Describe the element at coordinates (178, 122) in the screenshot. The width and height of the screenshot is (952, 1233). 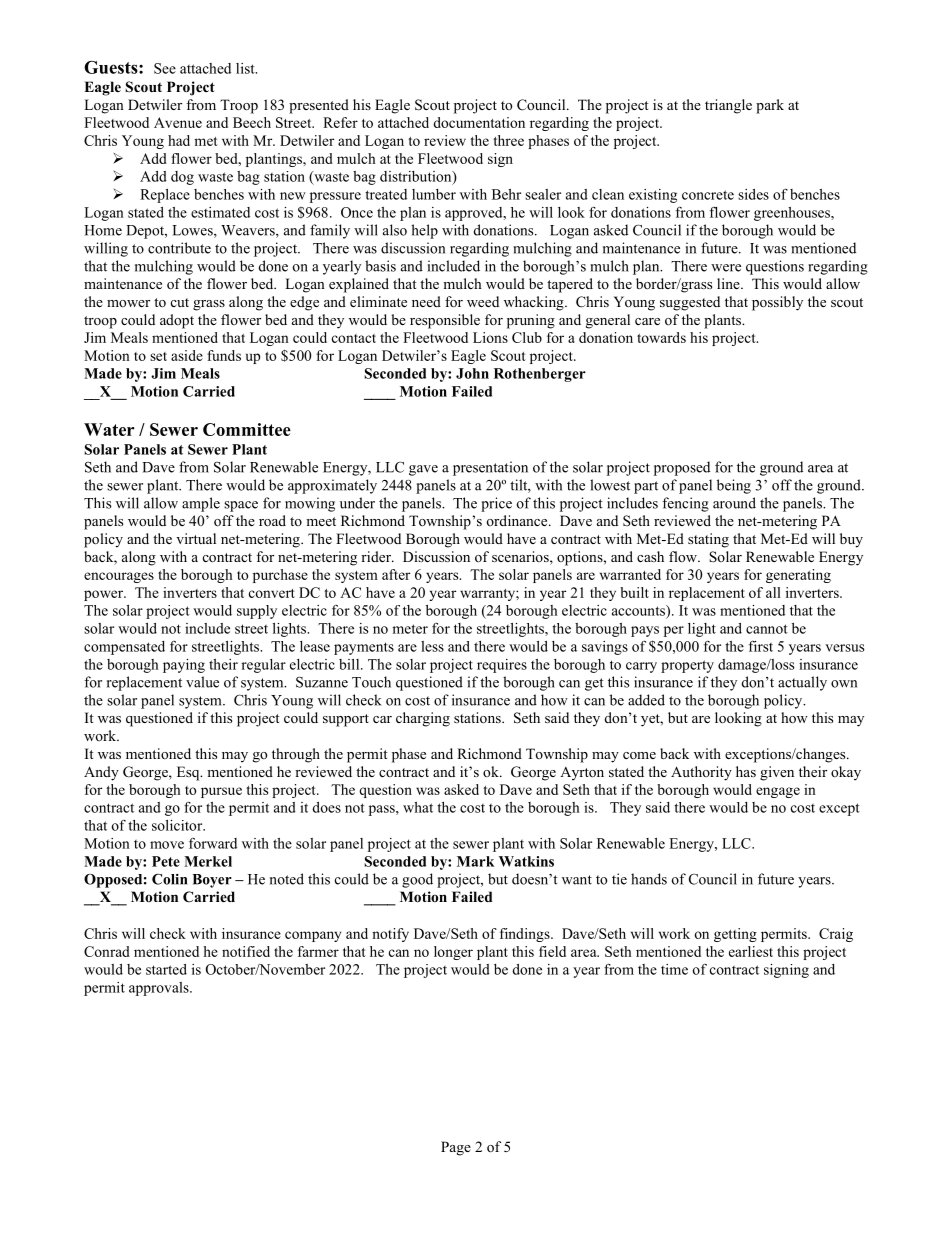
I see `Avenue` at that location.
